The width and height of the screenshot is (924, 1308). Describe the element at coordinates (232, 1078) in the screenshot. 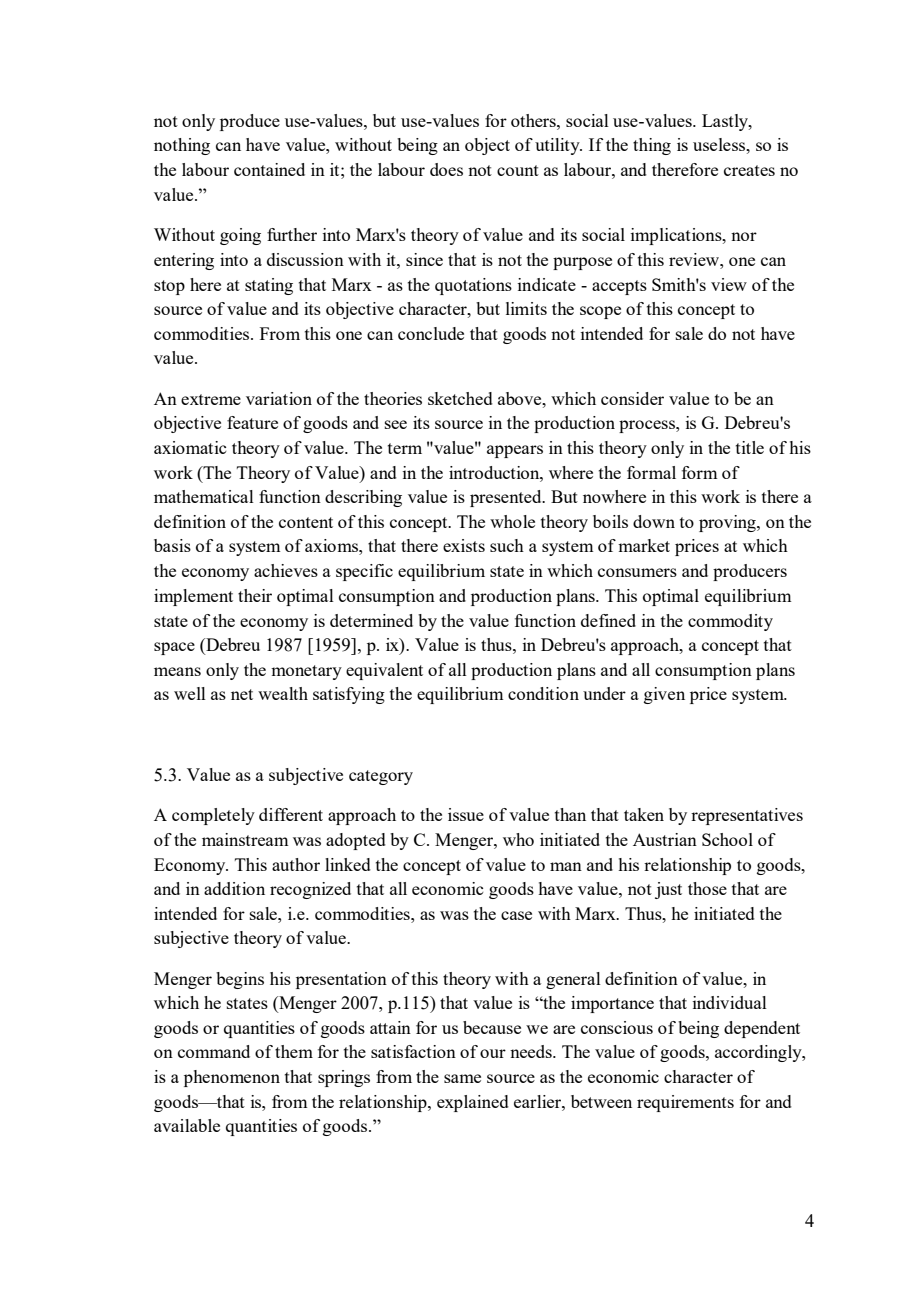

I see `phenomenon` at that location.
